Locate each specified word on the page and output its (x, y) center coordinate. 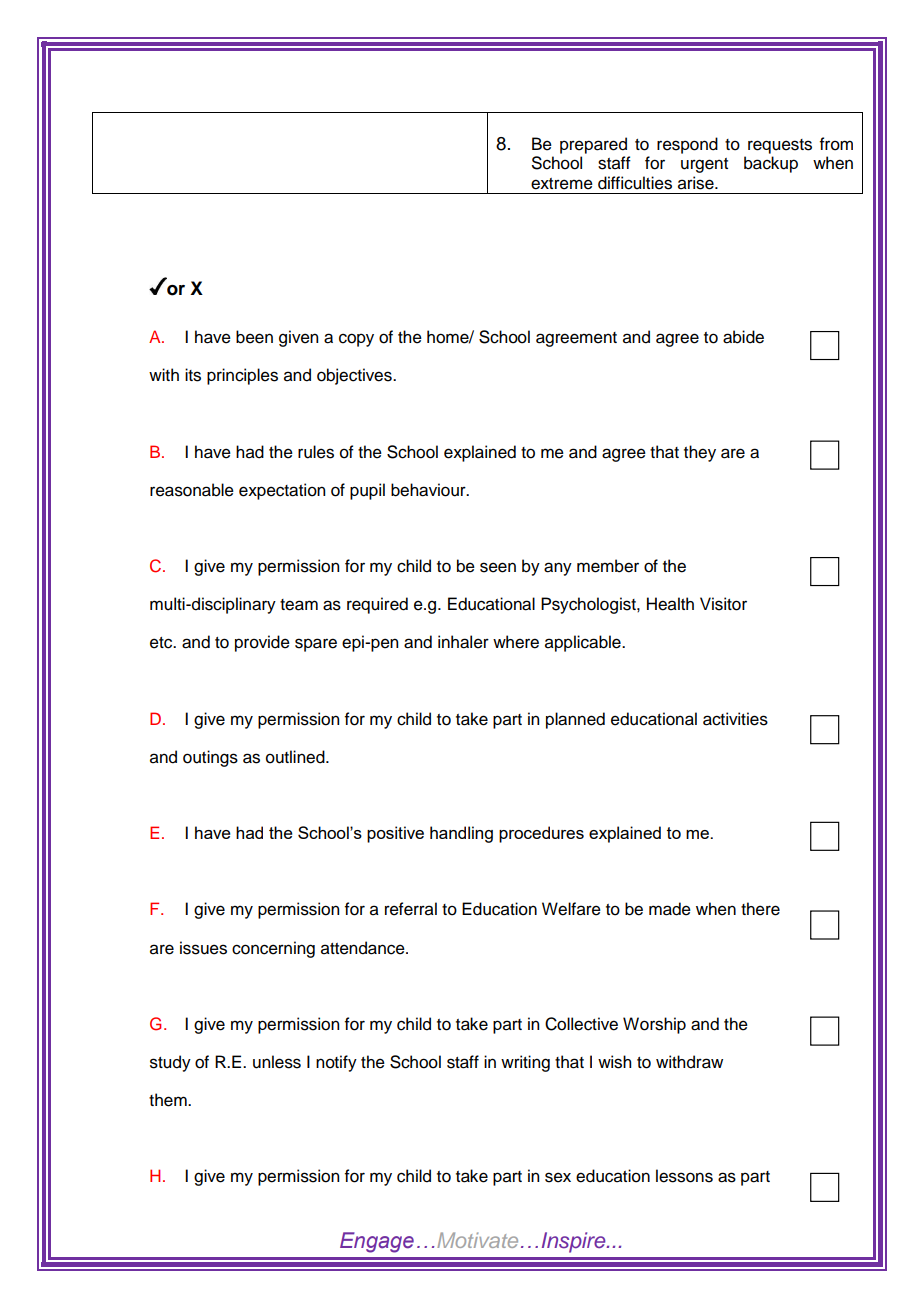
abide (743, 337)
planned (575, 720)
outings (210, 758)
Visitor (723, 604)
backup (771, 164)
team (299, 605)
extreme (562, 184)
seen (498, 567)
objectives (355, 376)
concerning (273, 949)
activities (735, 719)
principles (242, 376)
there (760, 909)
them (169, 1100)
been (254, 337)
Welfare (571, 909)
